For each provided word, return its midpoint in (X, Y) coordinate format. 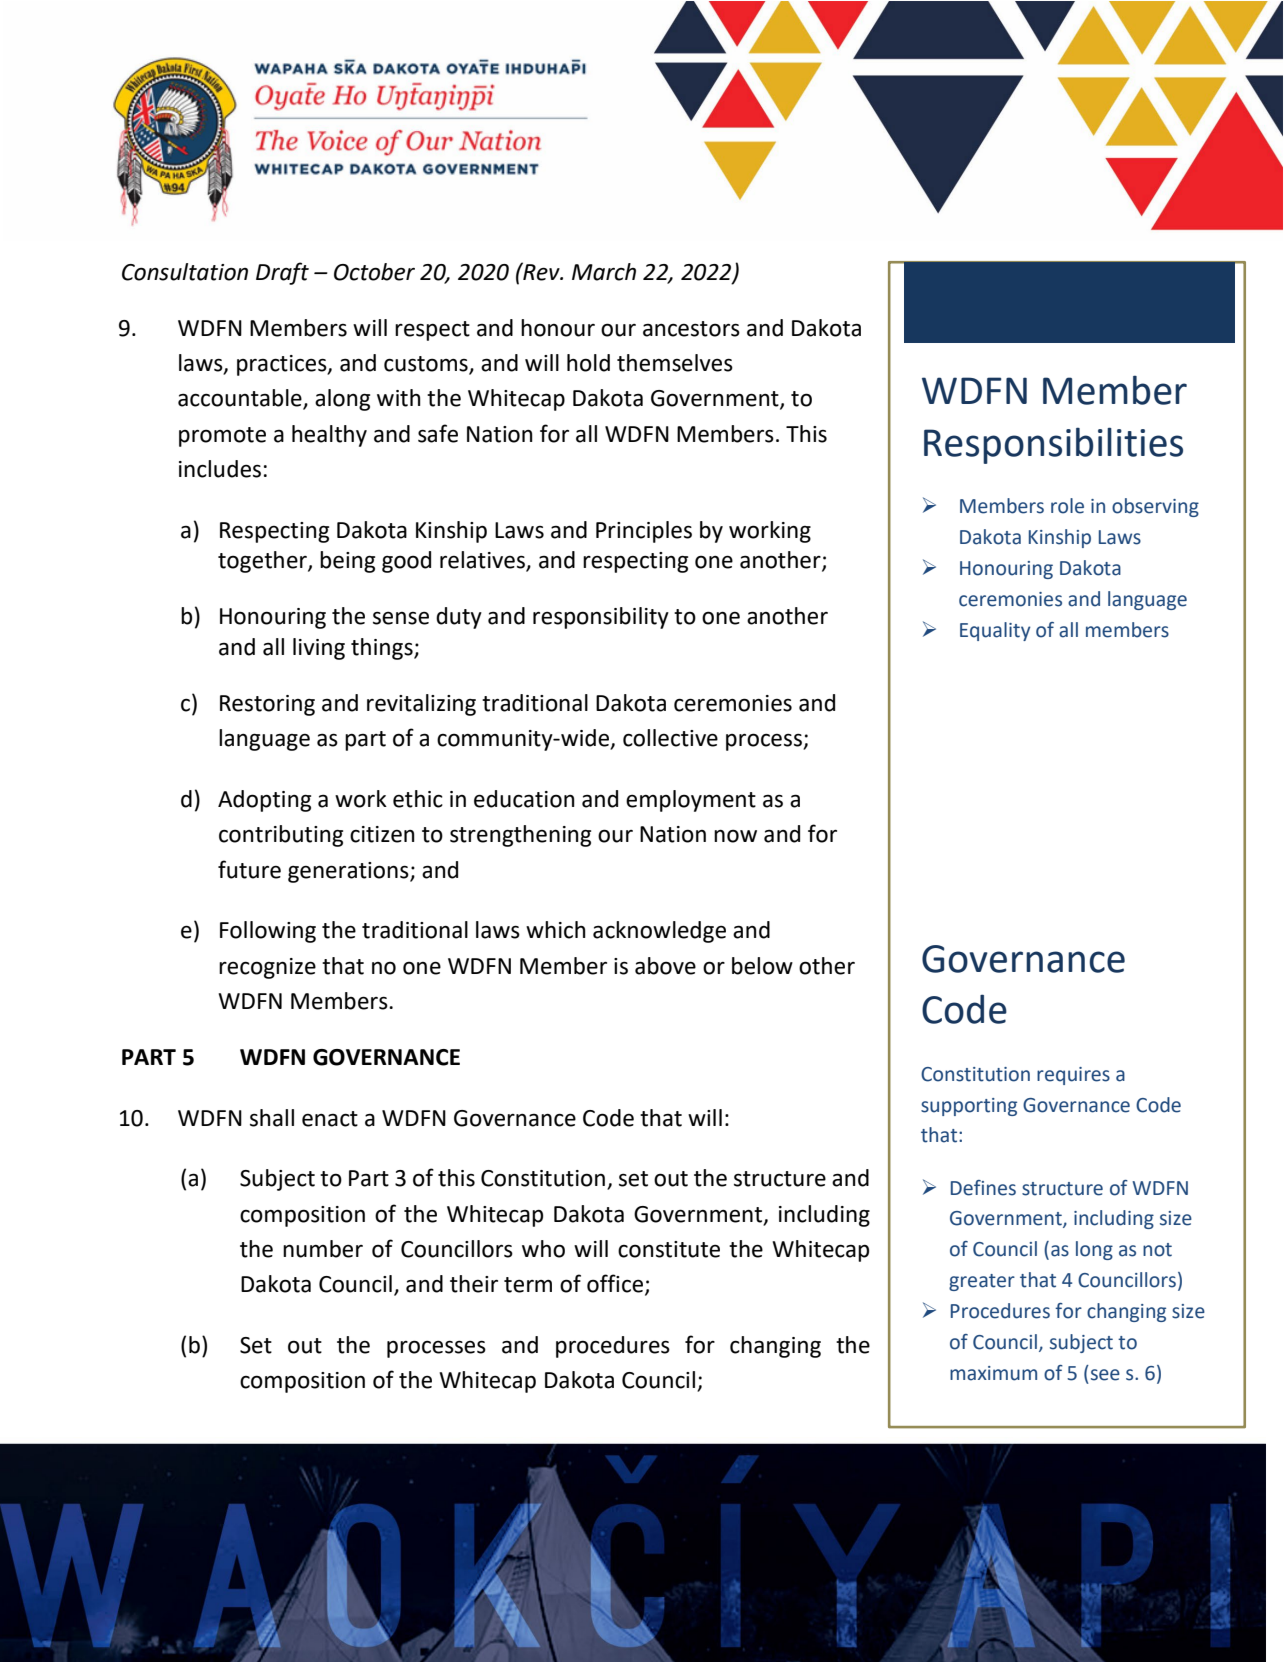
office (615, 1283)
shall (272, 1118)
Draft (282, 273)
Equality (995, 631)
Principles (644, 532)
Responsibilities (1053, 445)
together (263, 562)
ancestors (691, 329)
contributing (281, 836)
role (1067, 506)
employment (691, 801)
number (323, 1249)
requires (1073, 1076)
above (665, 966)
